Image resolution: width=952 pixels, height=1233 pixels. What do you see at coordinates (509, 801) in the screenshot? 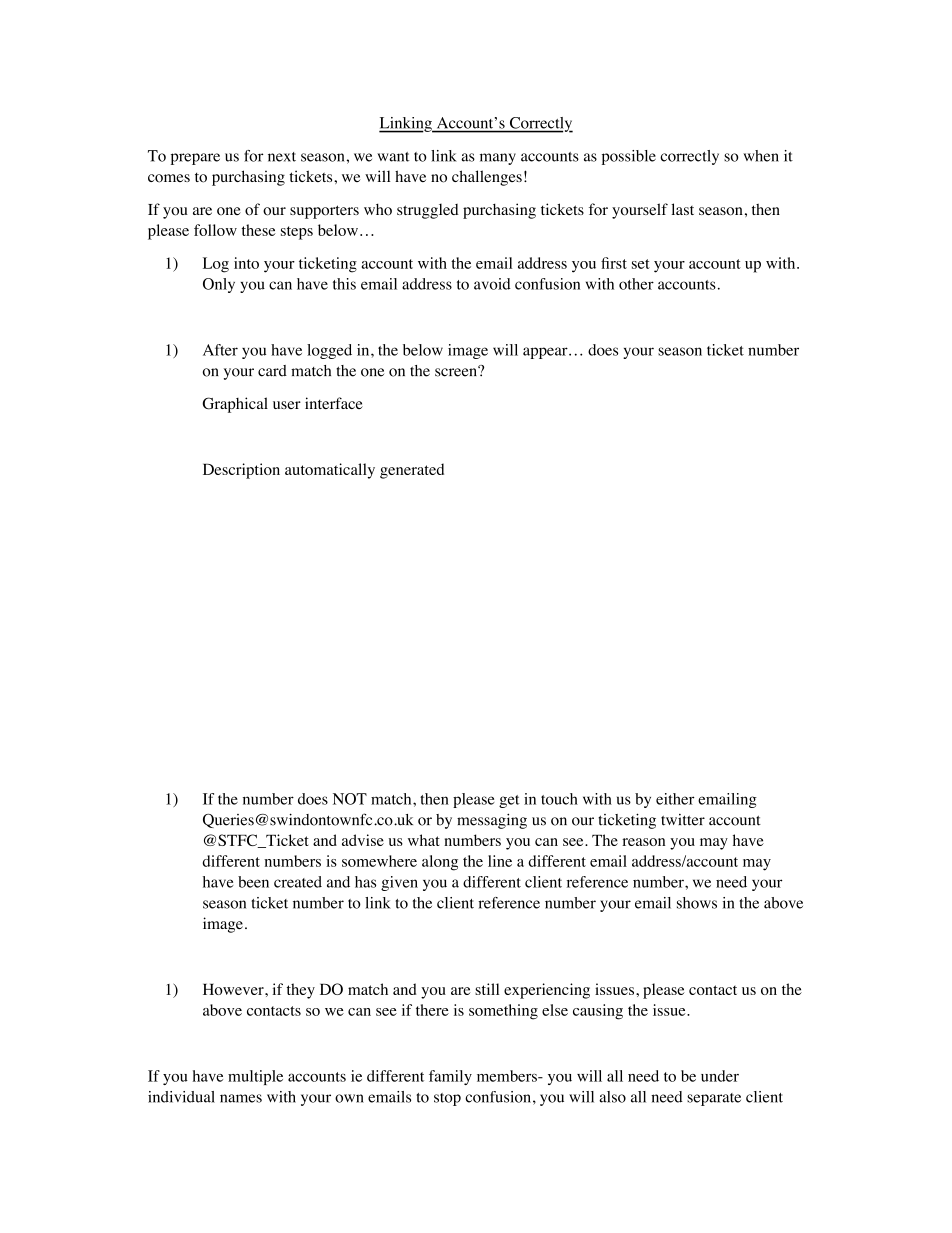
I see `get` at bounding box center [509, 801].
